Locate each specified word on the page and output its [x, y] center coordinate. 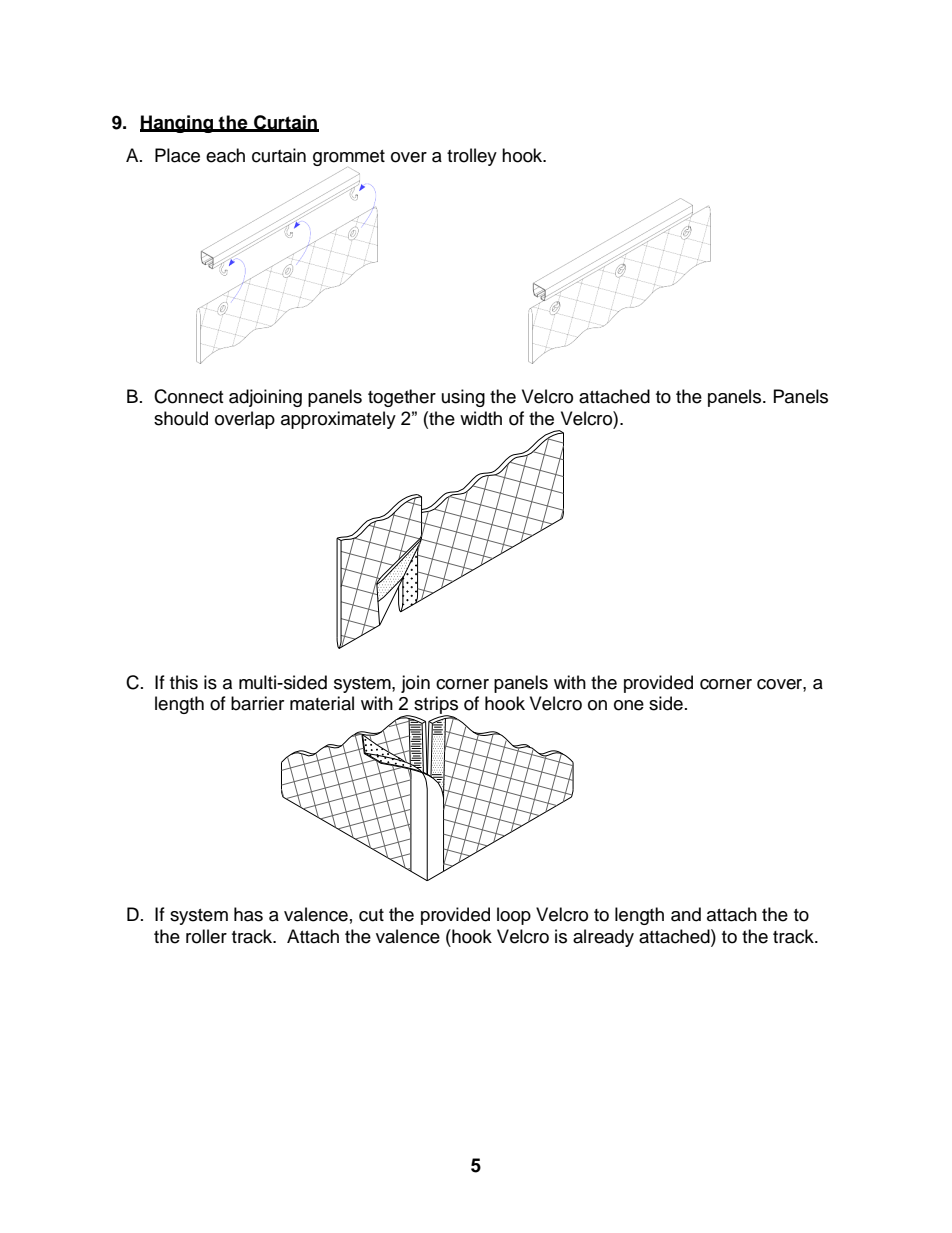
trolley [472, 157]
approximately [338, 420]
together [402, 398]
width [481, 418]
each [225, 155]
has [248, 914]
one [629, 705]
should [181, 418]
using [463, 398]
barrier [257, 703]
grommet [349, 159]
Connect [188, 396]
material [322, 703]
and [686, 914]
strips [436, 706]
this [184, 682]
